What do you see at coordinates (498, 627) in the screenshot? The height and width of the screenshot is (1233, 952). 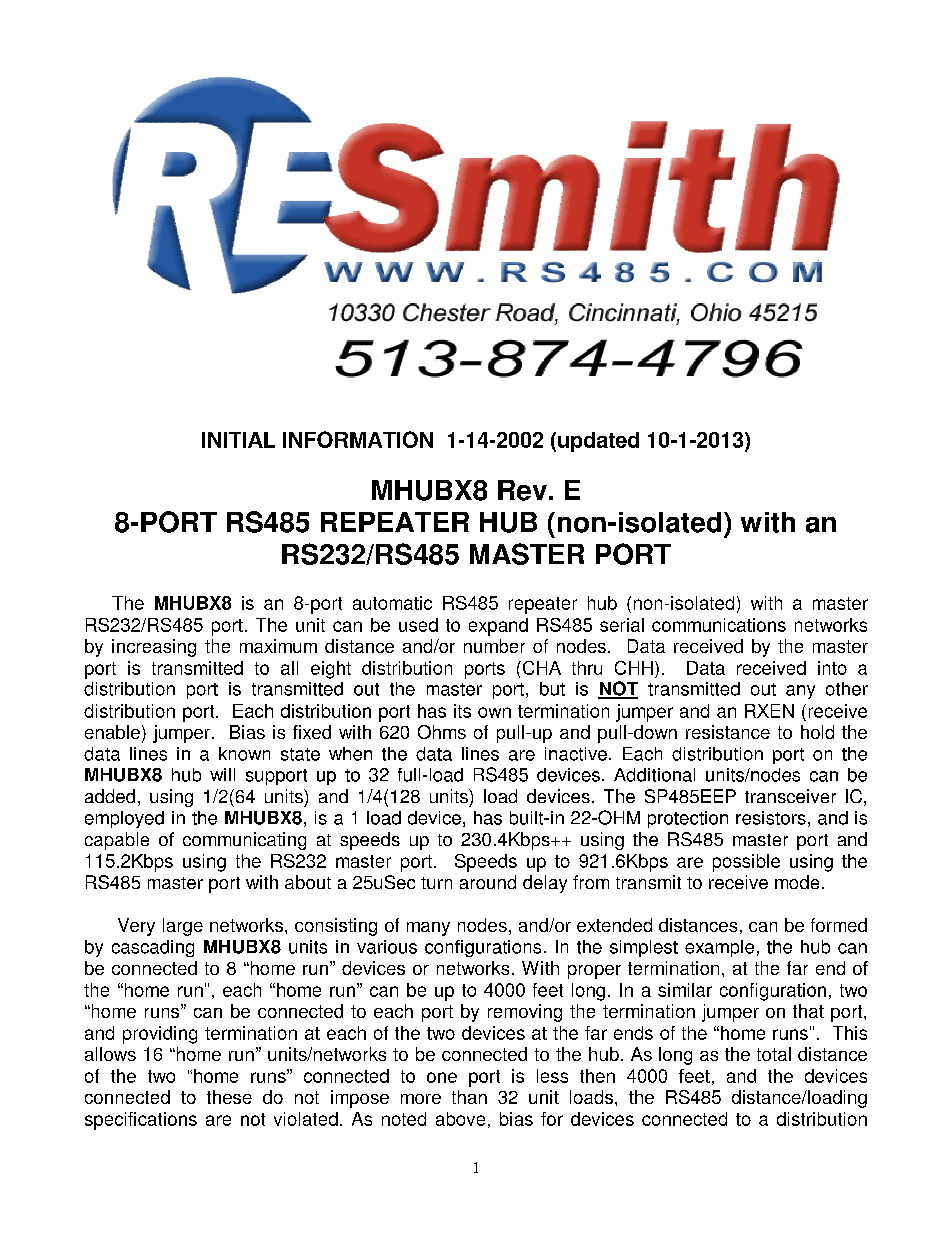 I see `expand` at bounding box center [498, 627].
